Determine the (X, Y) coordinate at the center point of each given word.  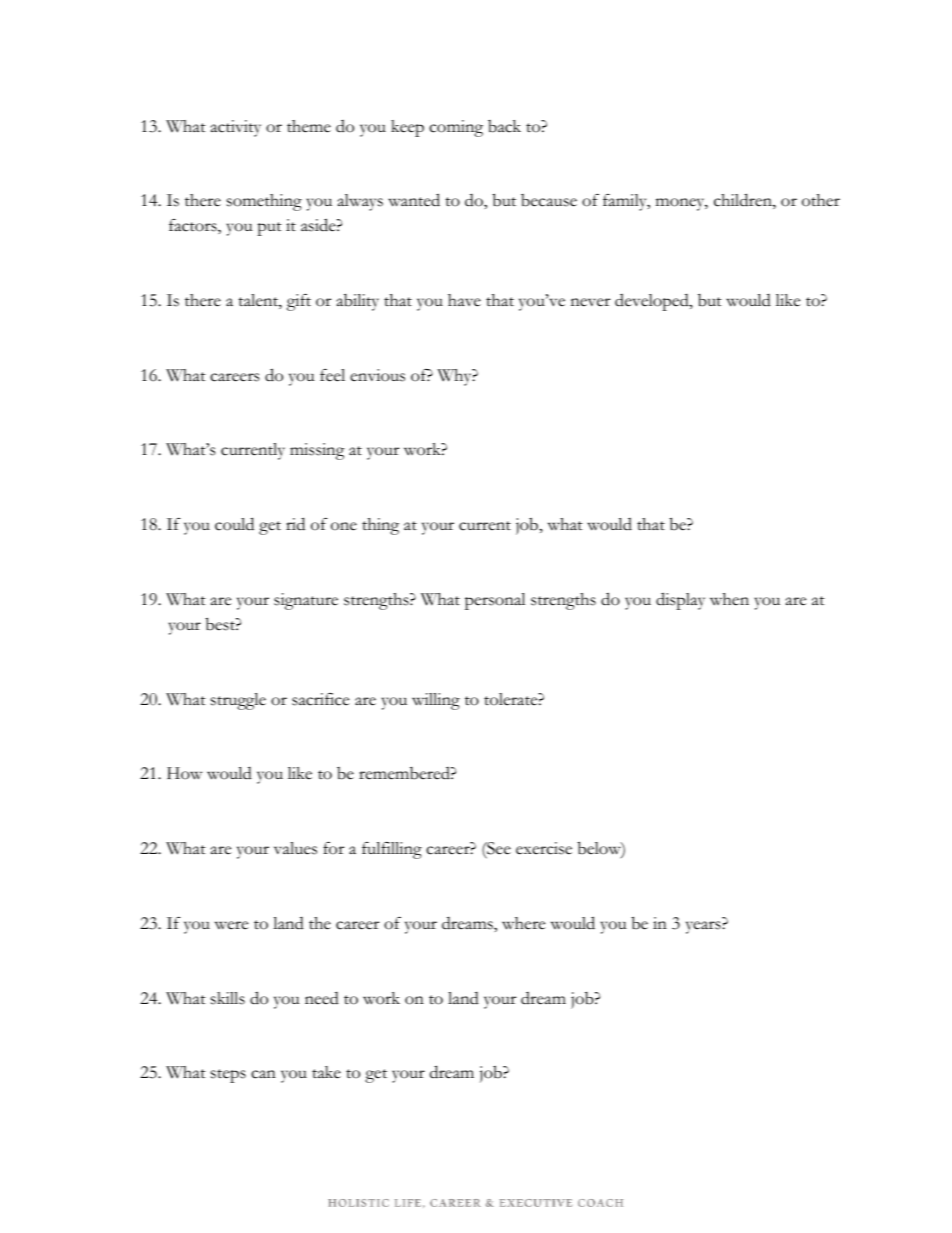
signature (306, 601)
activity (236, 128)
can (263, 1074)
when (729, 599)
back (504, 126)
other (821, 200)
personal (495, 601)
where (523, 923)
